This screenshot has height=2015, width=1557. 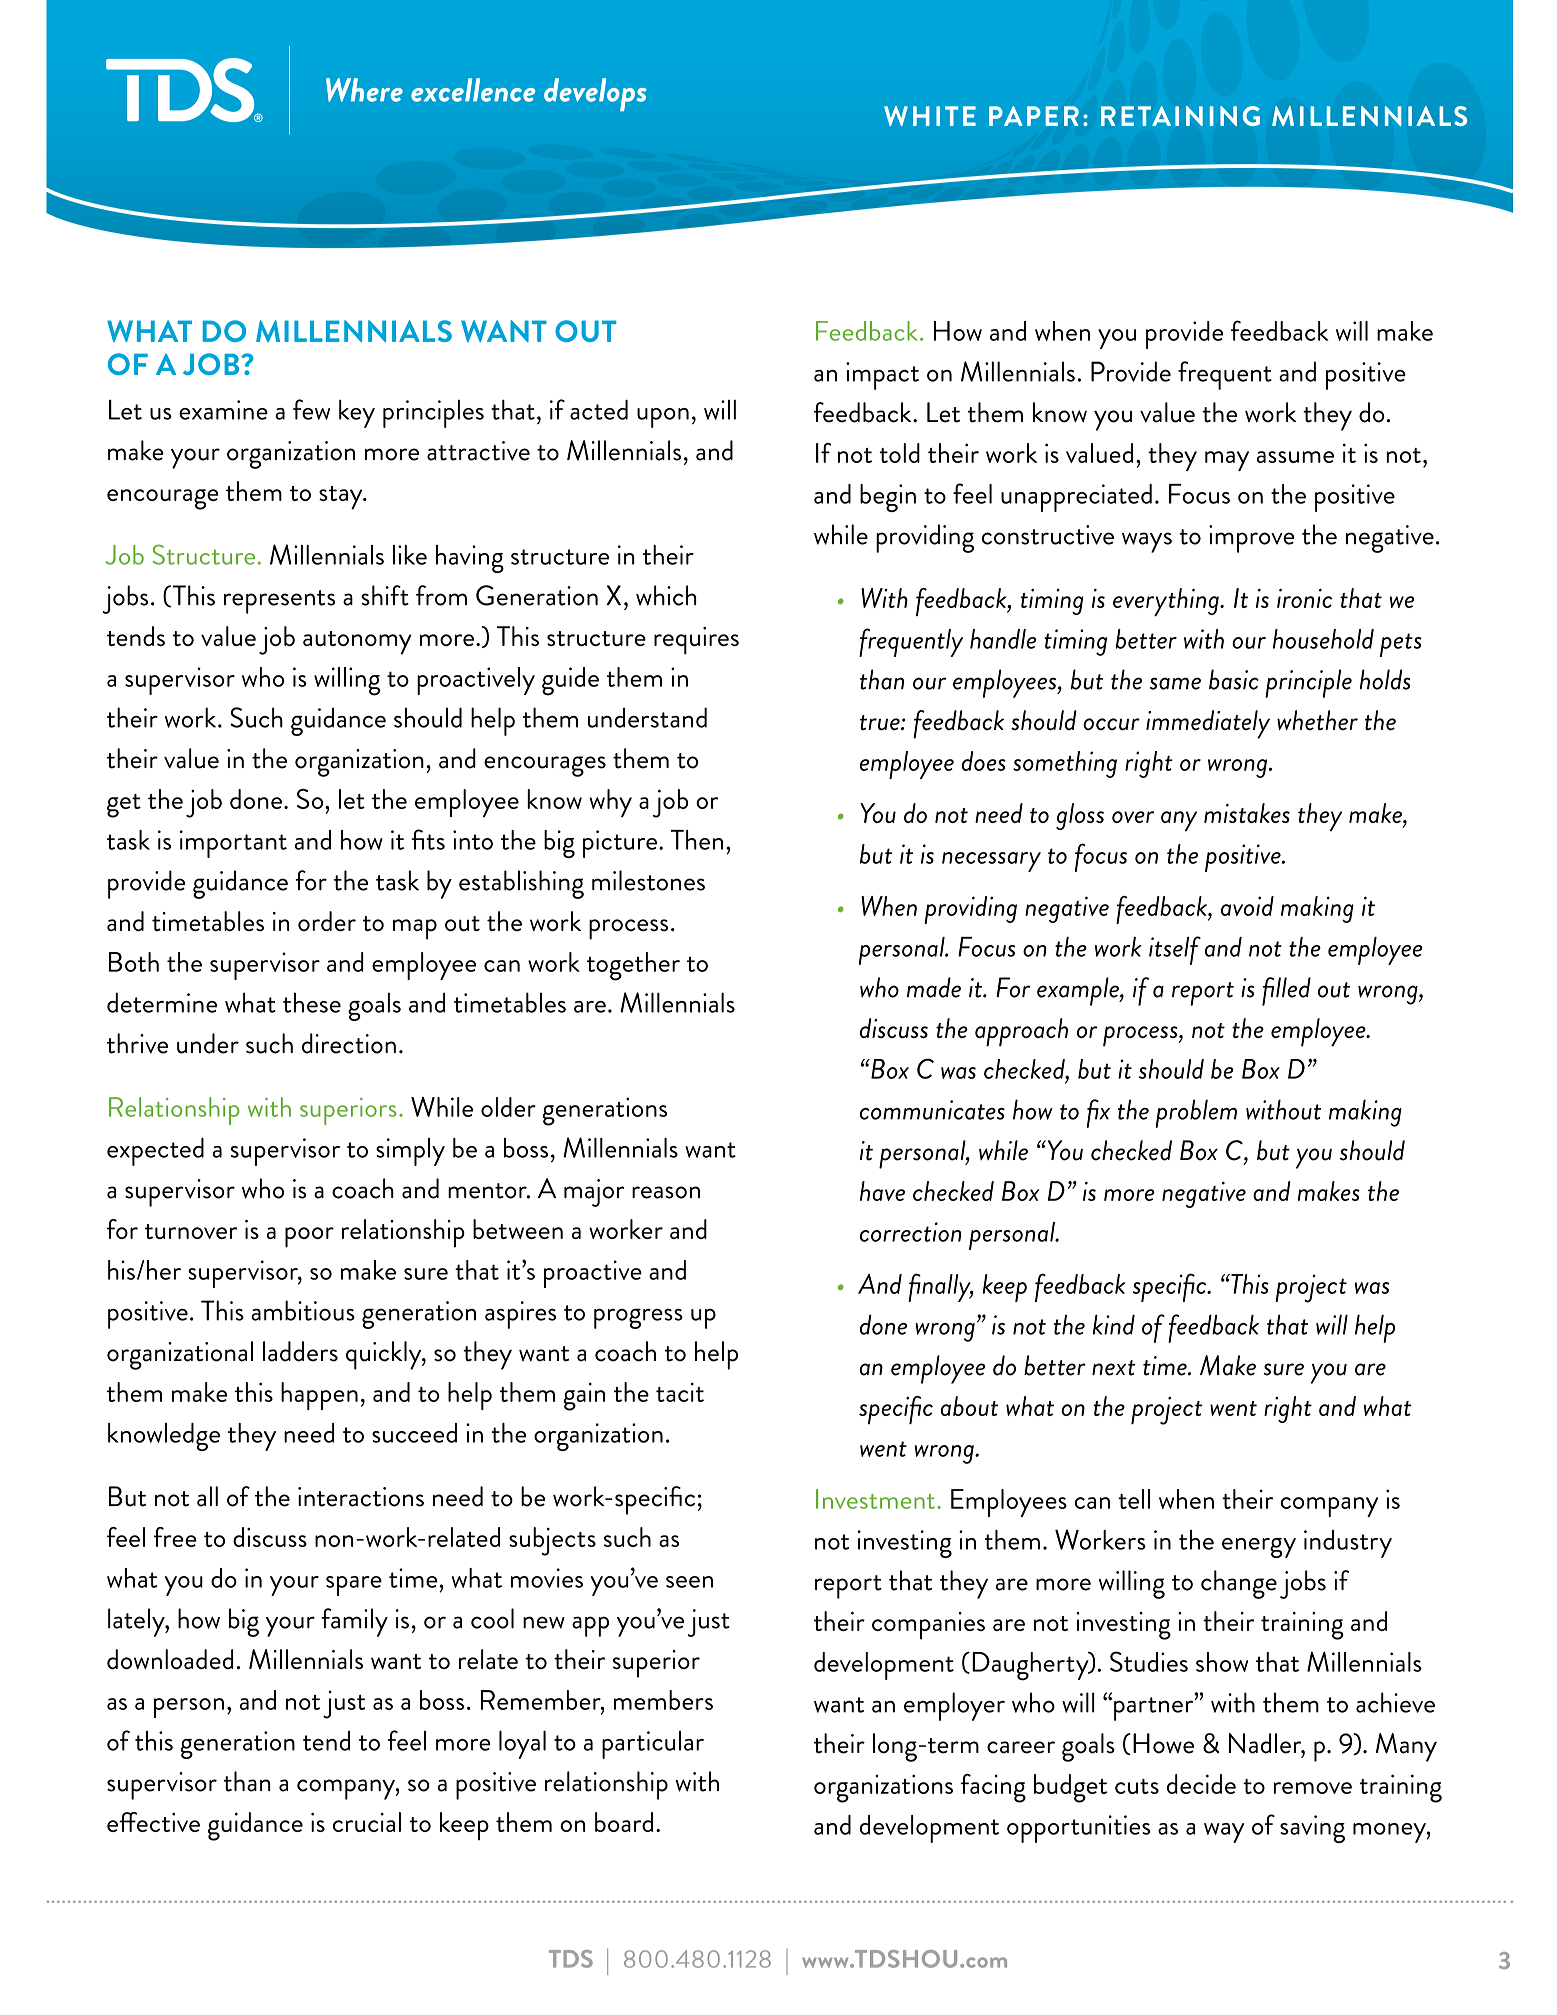 I want to click on next, so click(x=1114, y=1368).
